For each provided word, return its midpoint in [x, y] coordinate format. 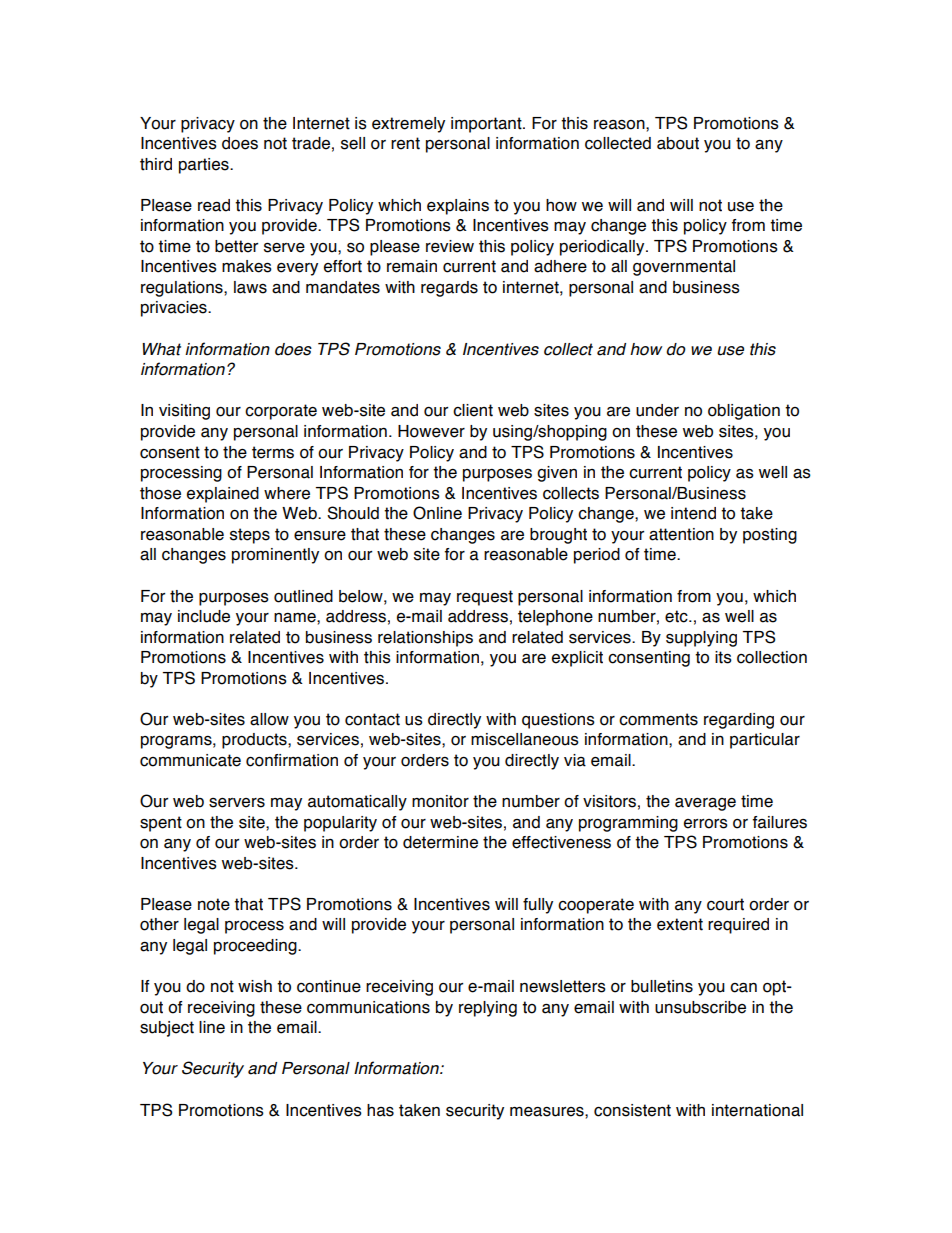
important [487, 125]
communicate [190, 760]
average [705, 804]
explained [223, 495]
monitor [440, 801]
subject [167, 1029]
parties [205, 166]
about [678, 143]
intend [693, 513]
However [431, 431]
